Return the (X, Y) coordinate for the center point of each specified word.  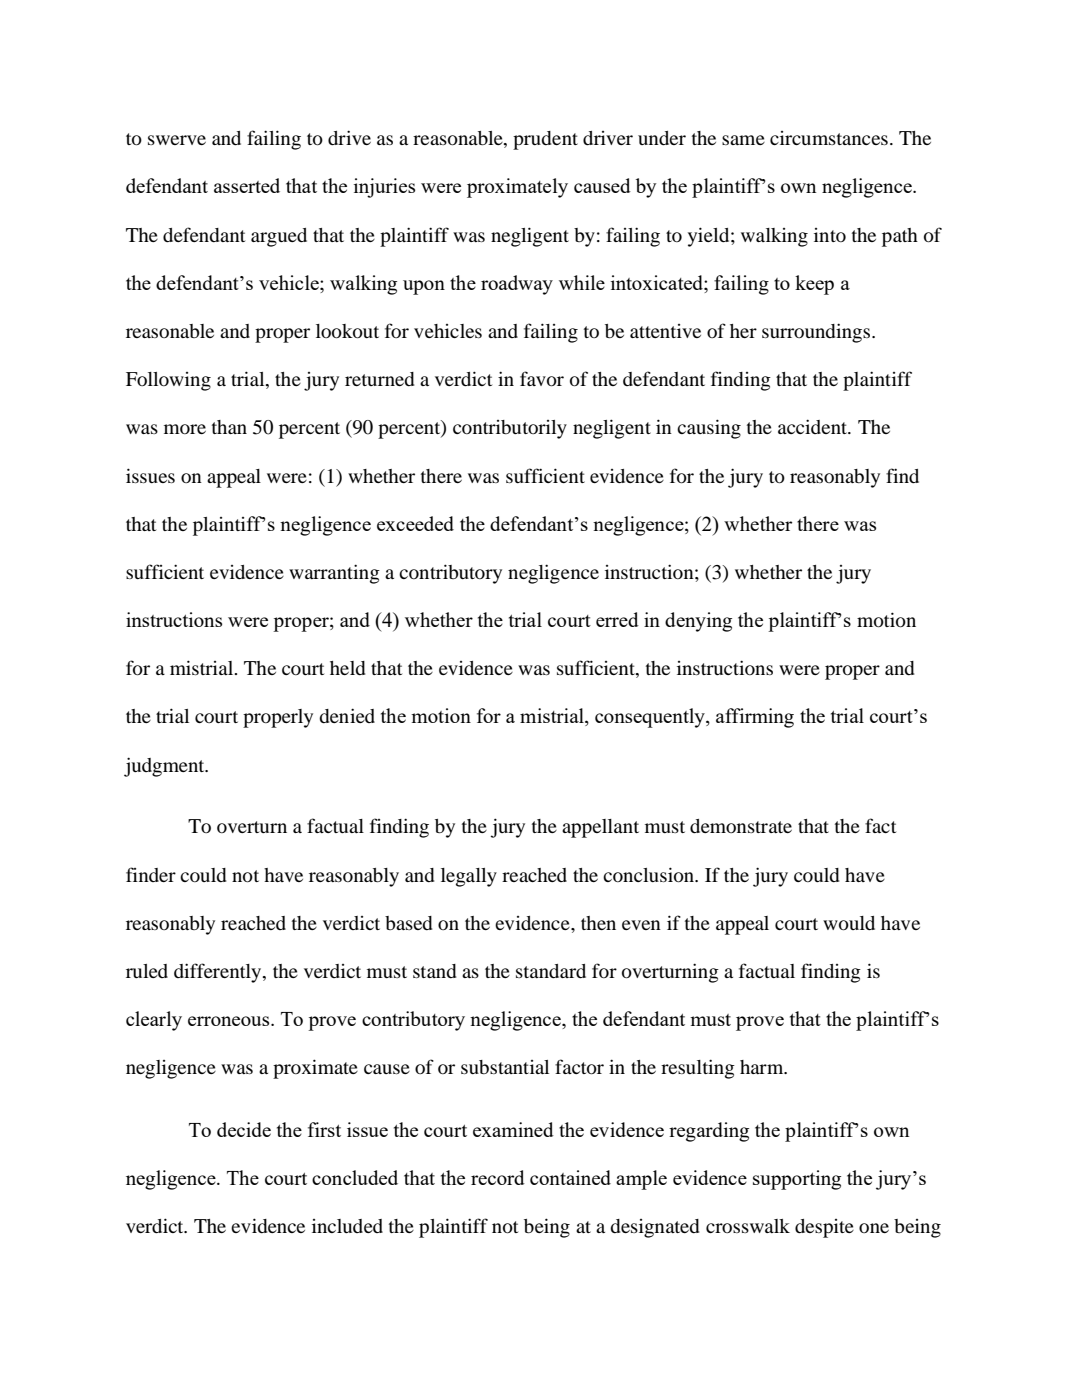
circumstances (829, 138)
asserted (247, 185)
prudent (545, 140)
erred (617, 619)
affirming (755, 718)
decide (244, 1129)
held (347, 668)
